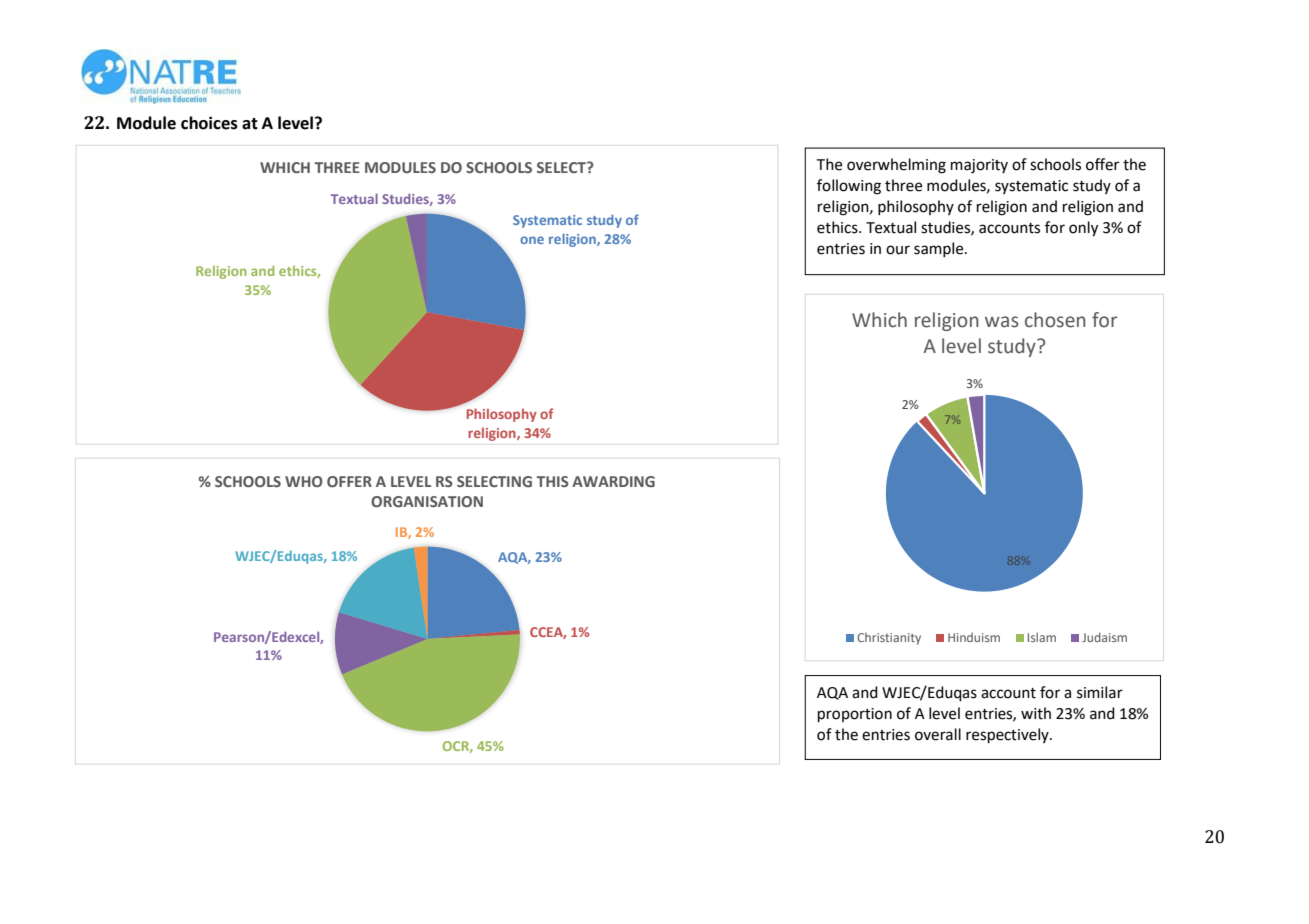  I want to click on overall, so click(938, 734).
